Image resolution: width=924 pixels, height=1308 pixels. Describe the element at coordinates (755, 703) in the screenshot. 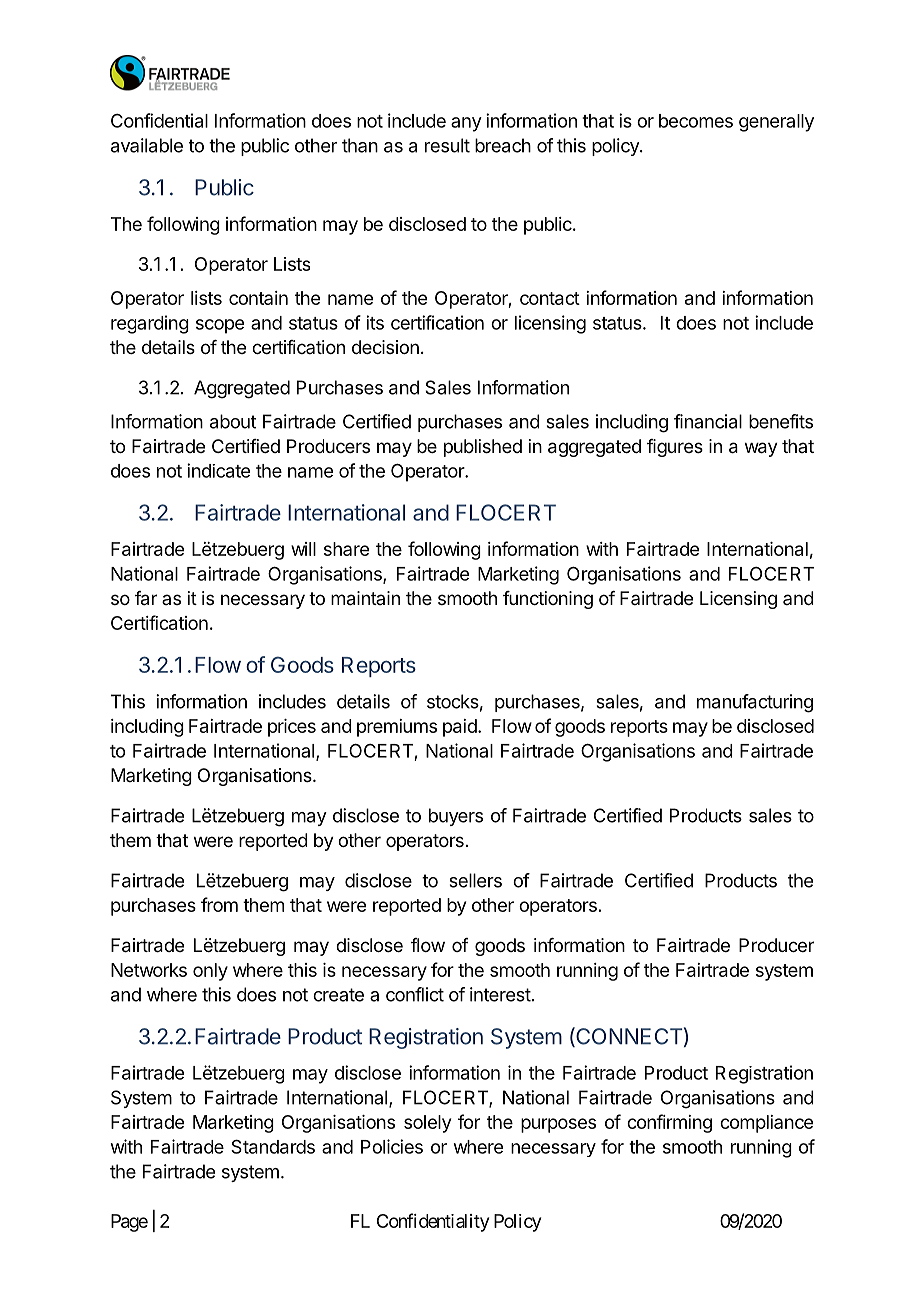

I see `manufacturing` at that location.
